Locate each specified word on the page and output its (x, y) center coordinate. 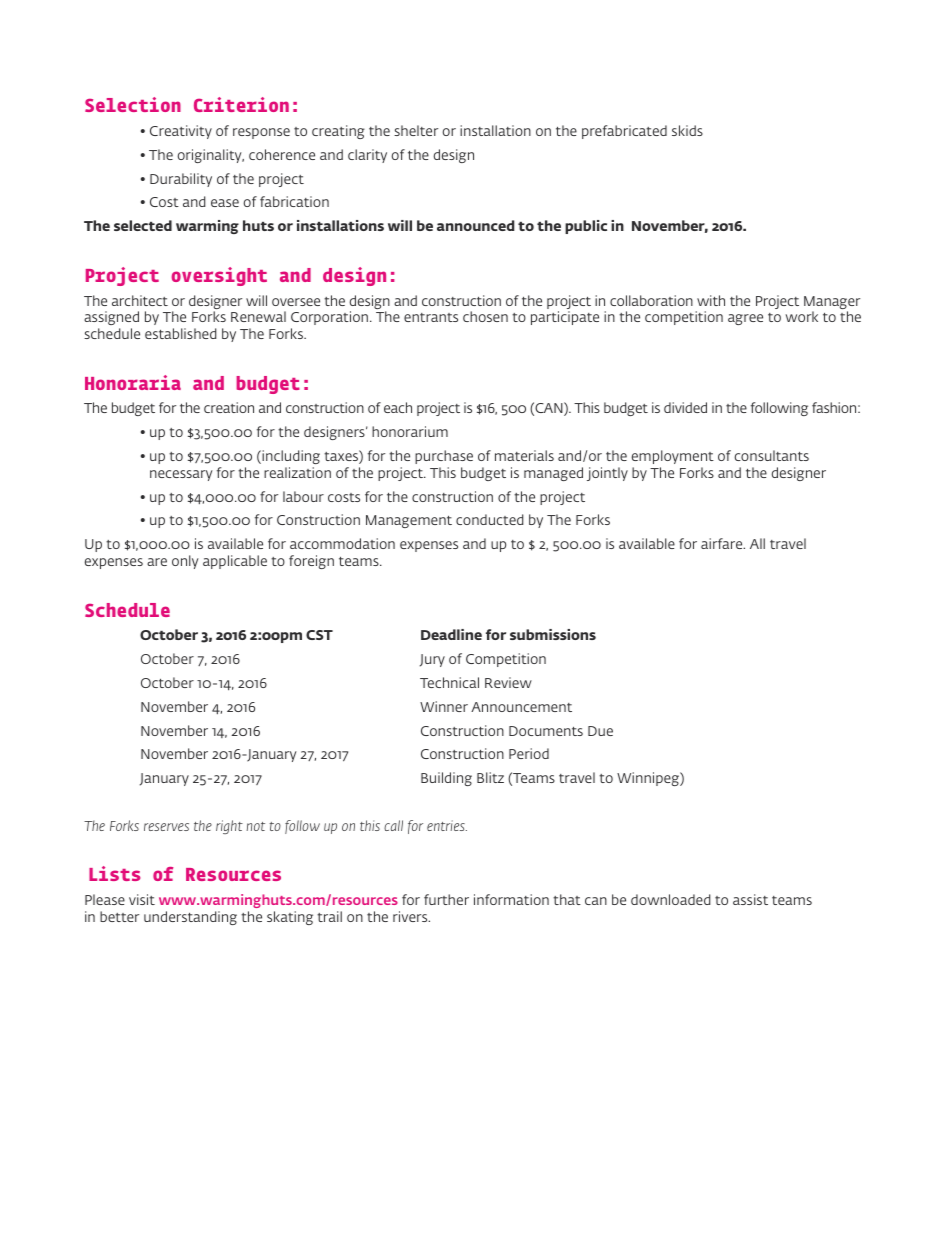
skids (687, 130)
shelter (416, 130)
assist (750, 899)
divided (685, 407)
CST (319, 635)
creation (229, 407)
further (446, 899)
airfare (723, 543)
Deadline (451, 634)
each (398, 407)
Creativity (181, 132)
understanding (190, 918)
